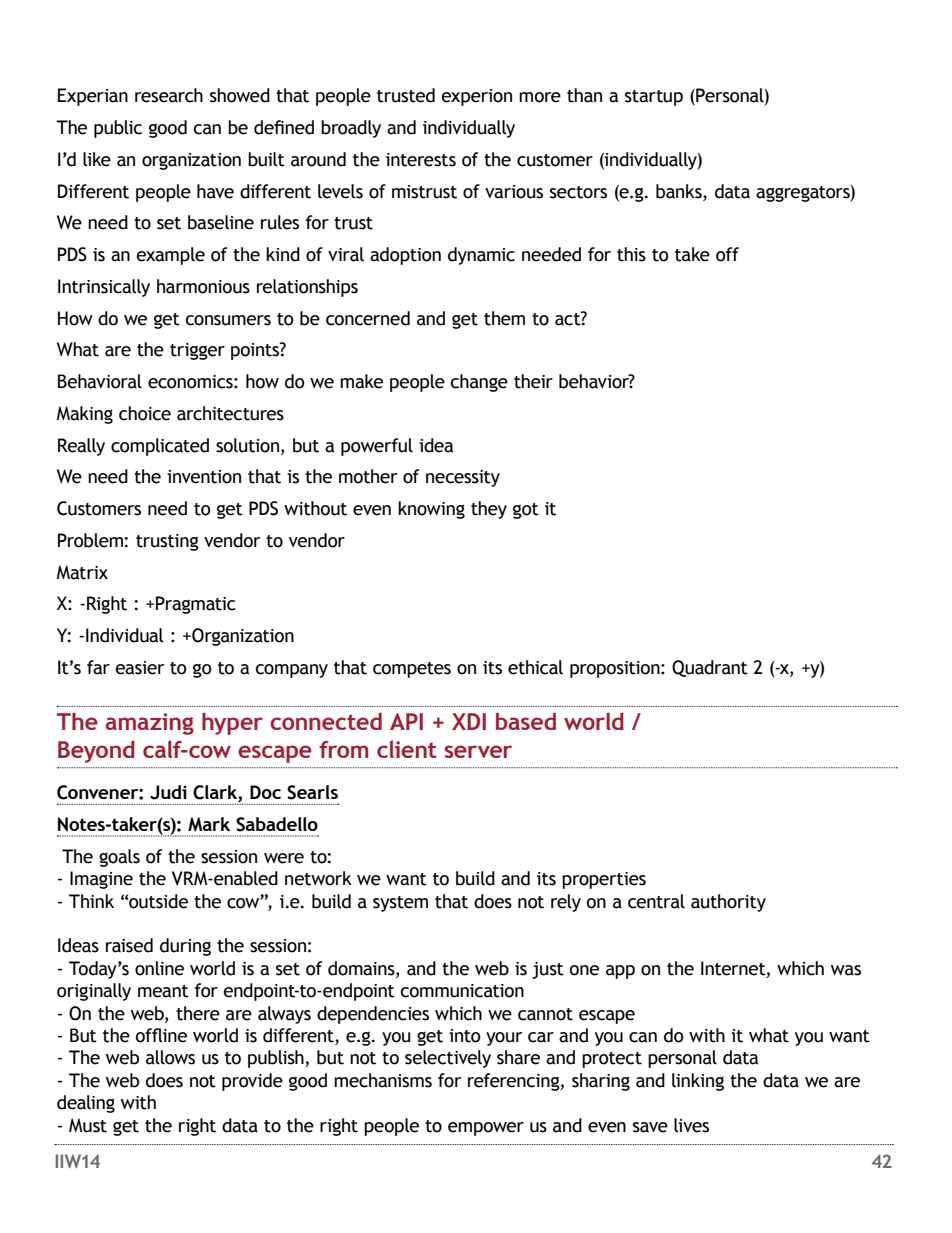  Describe the element at coordinates (654, 98) in the screenshot. I see `startup` at that location.
